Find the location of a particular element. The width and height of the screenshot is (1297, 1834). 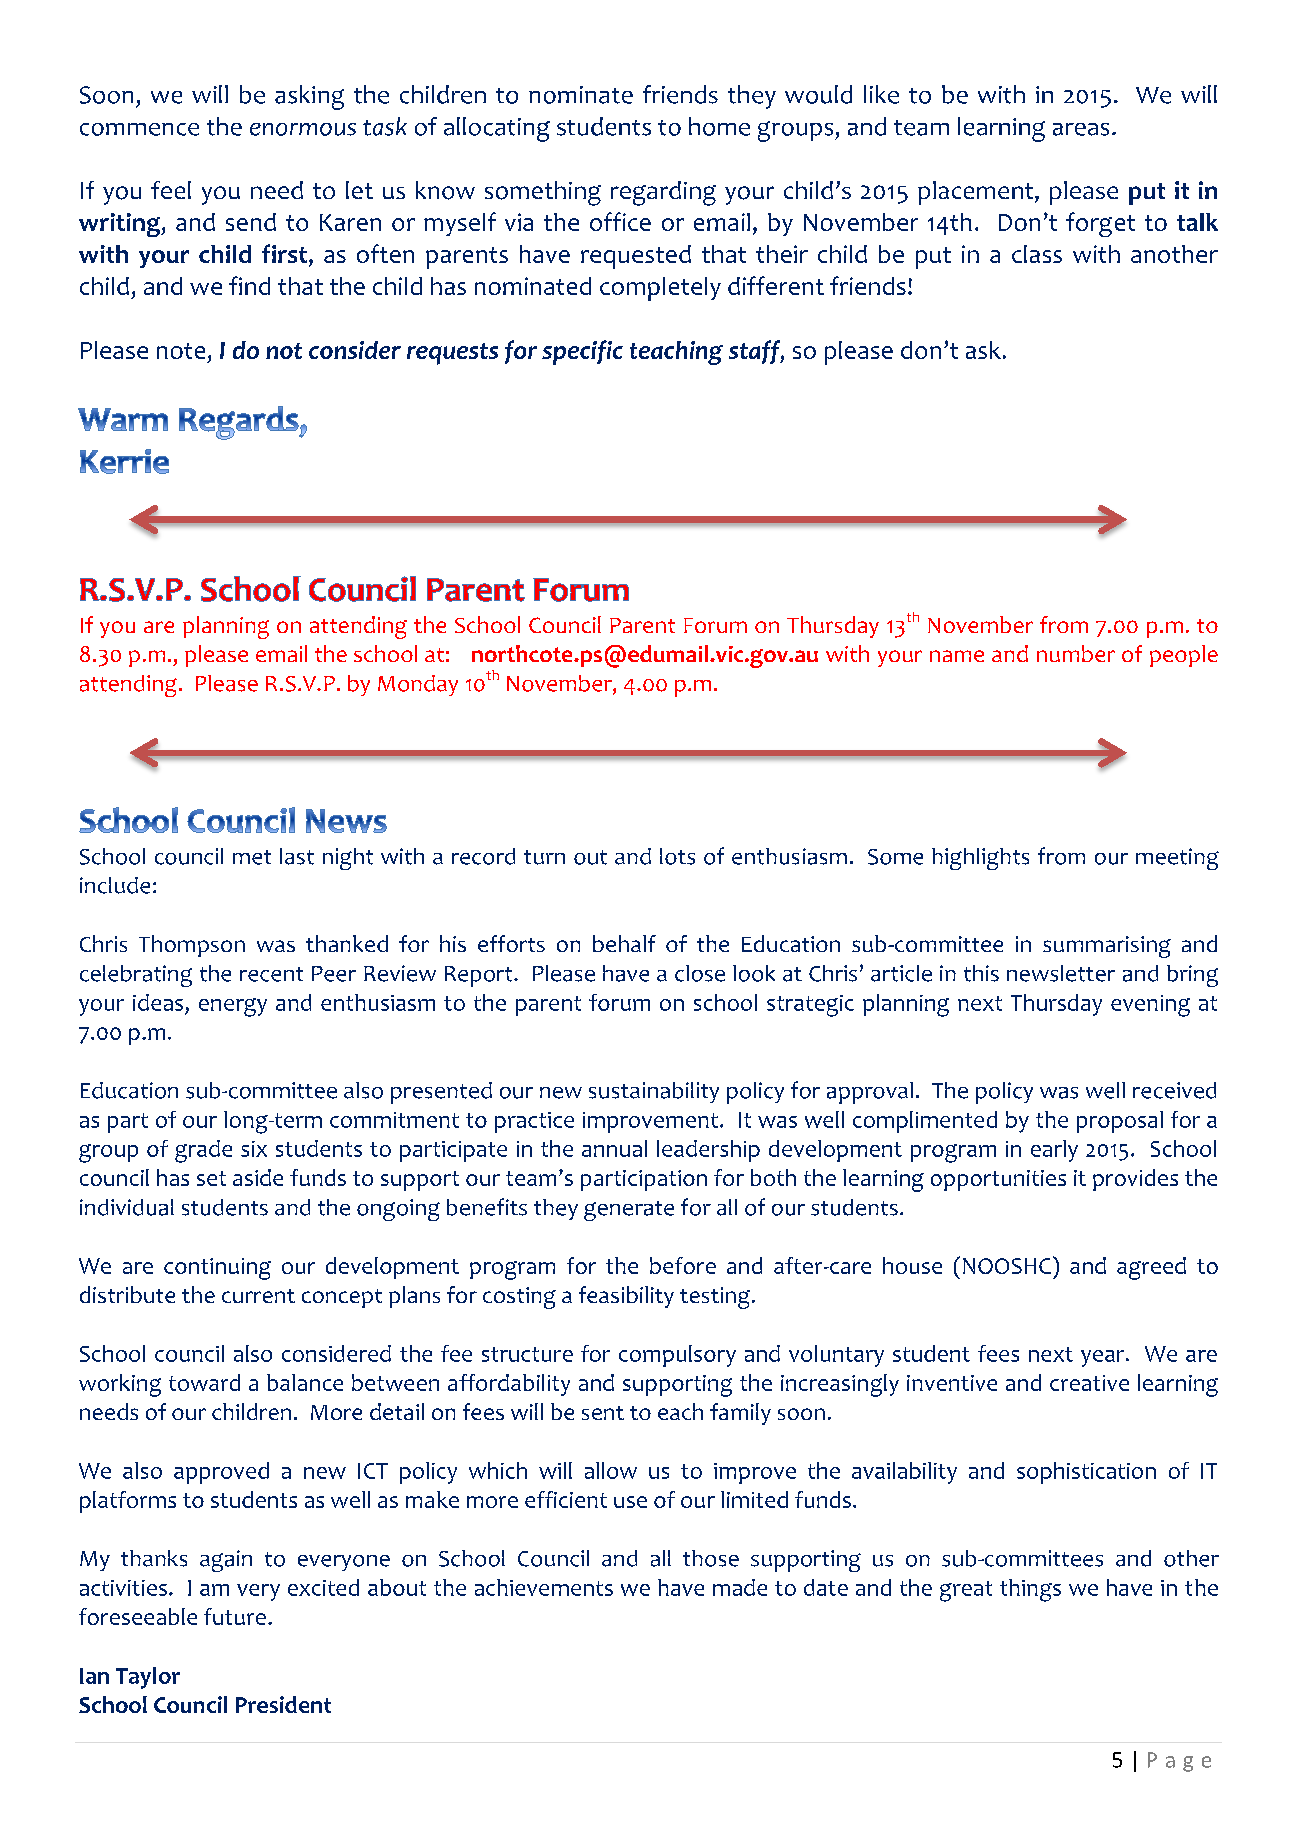

specific is located at coordinates (582, 352).
